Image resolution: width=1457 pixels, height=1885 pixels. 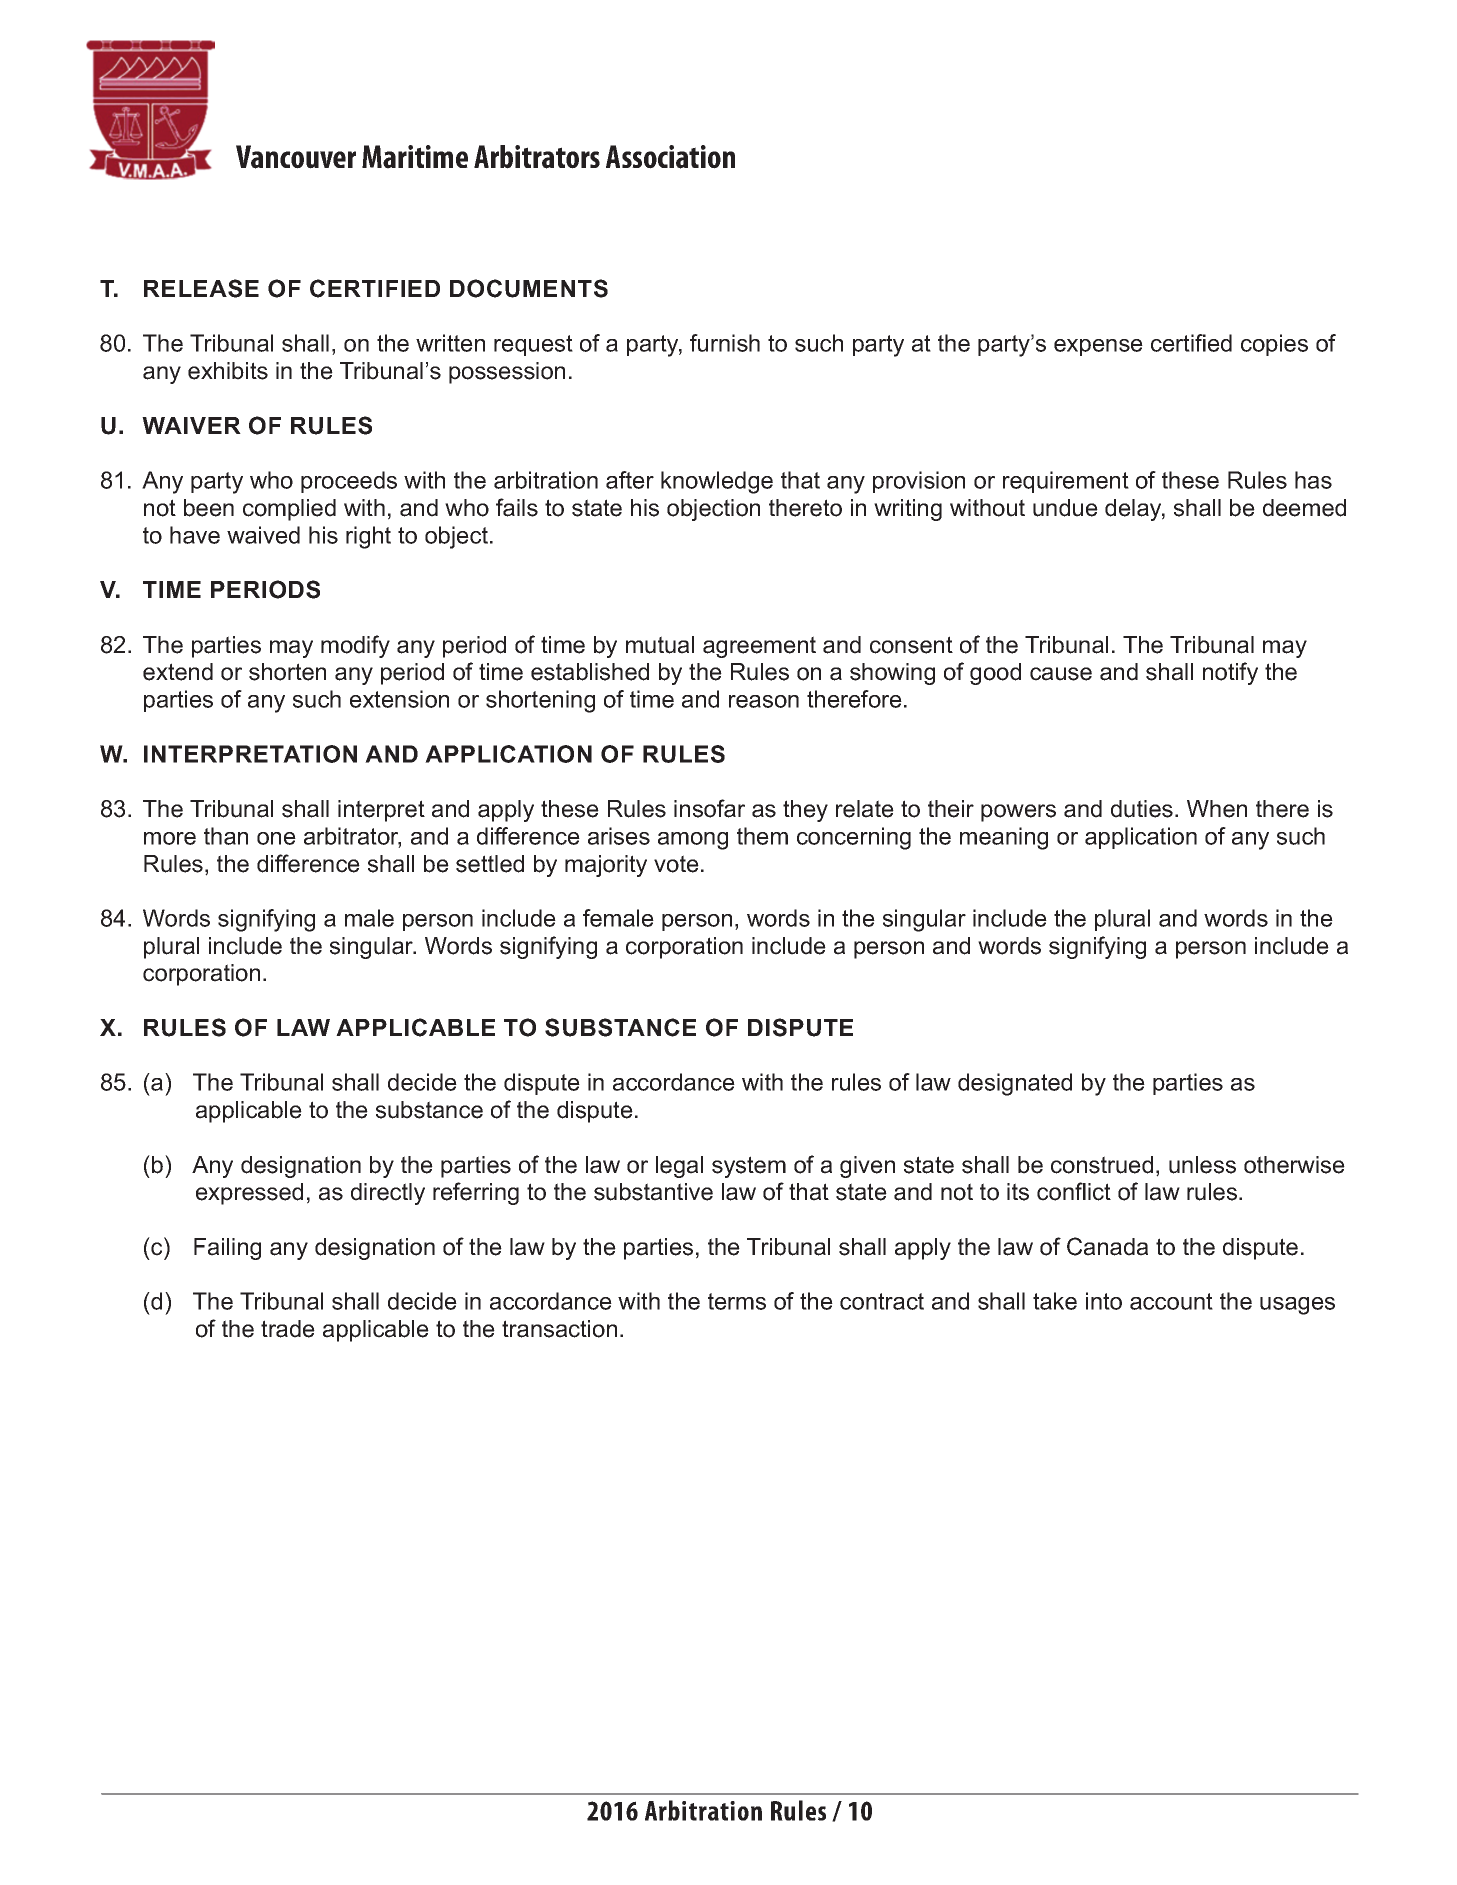 What do you see at coordinates (749, 1167) in the image?
I see `system` at bounding box center [749, 1167].
